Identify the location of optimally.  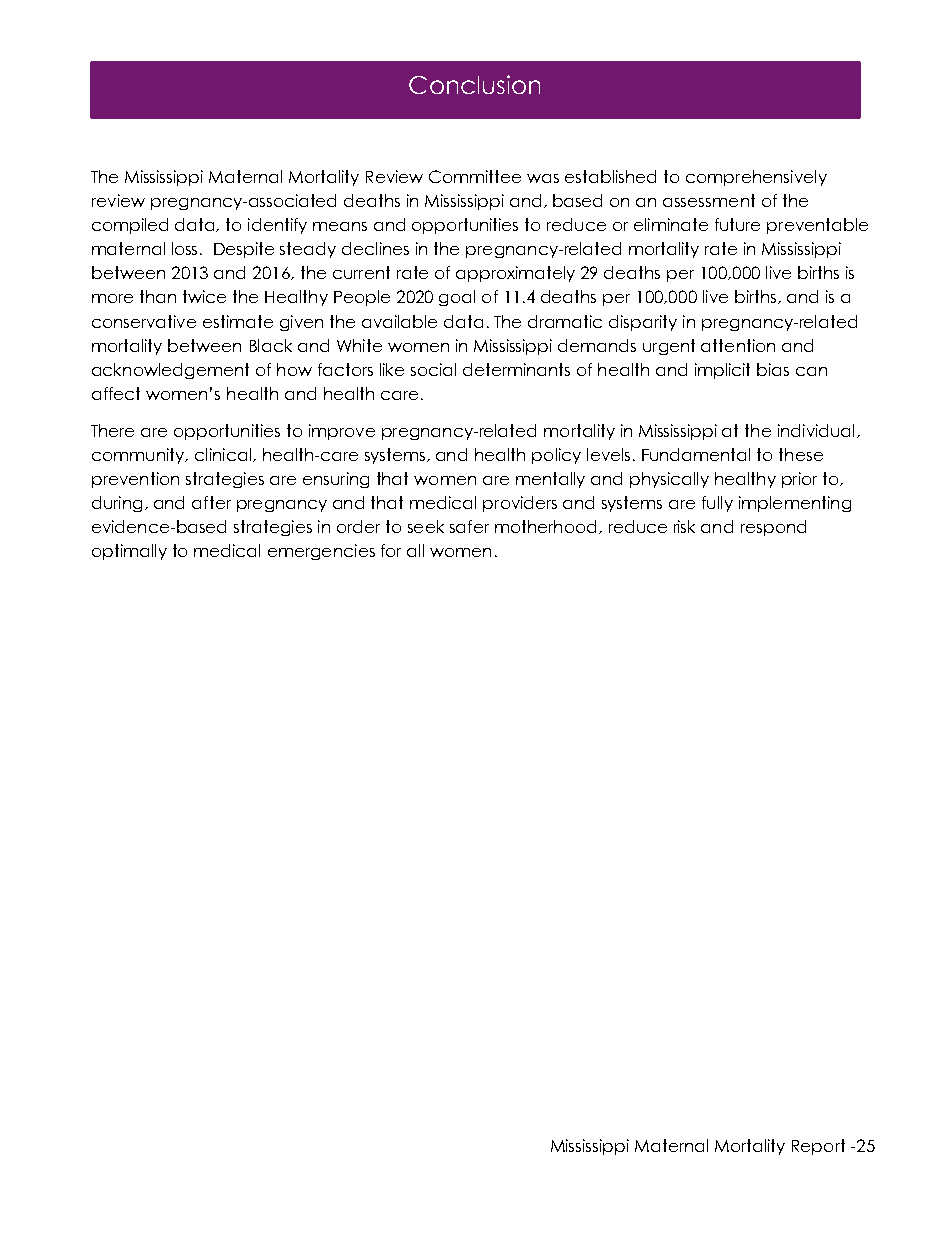
(129, 552).
